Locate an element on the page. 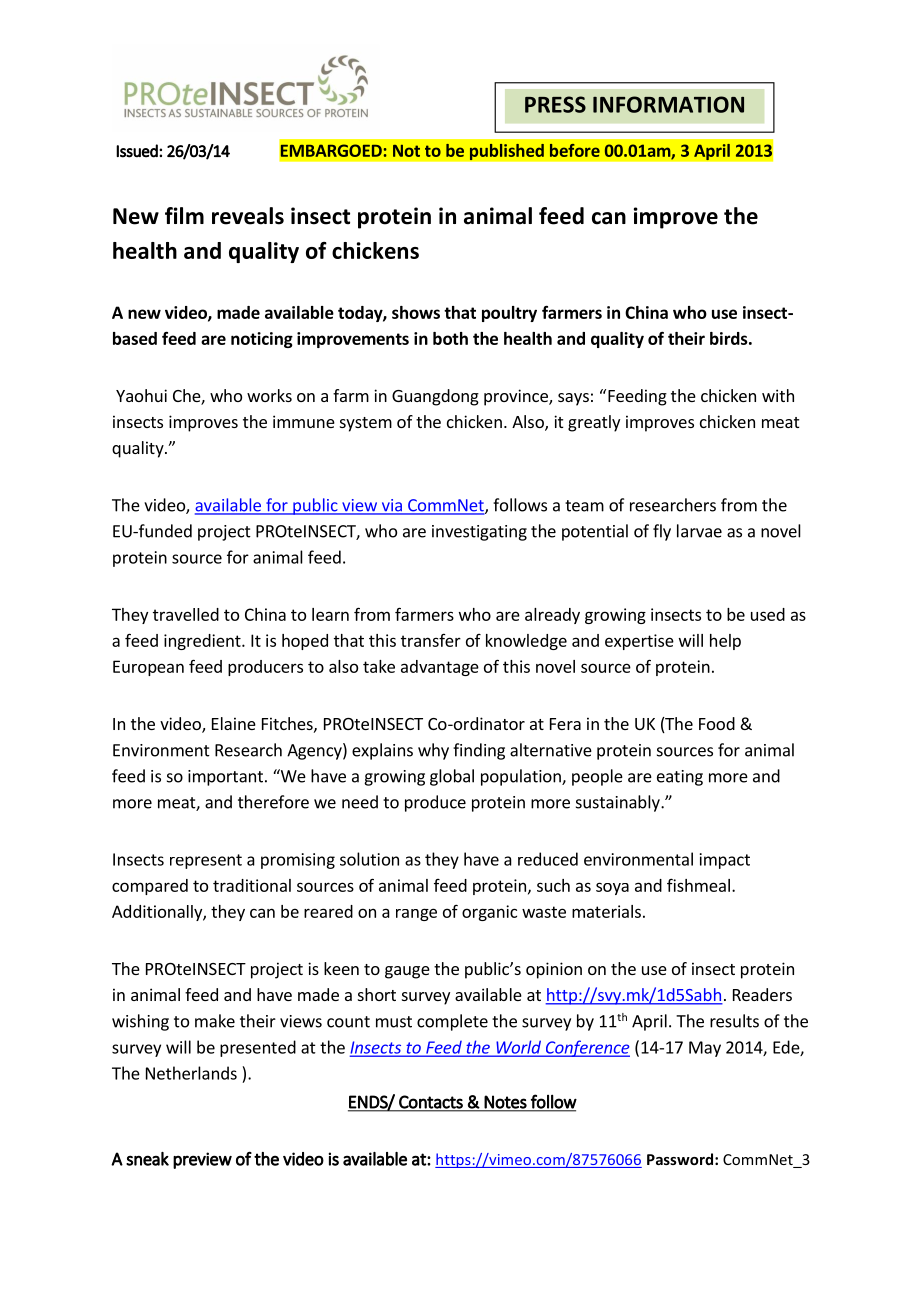  Issued is located at coordinates (138, 151).
